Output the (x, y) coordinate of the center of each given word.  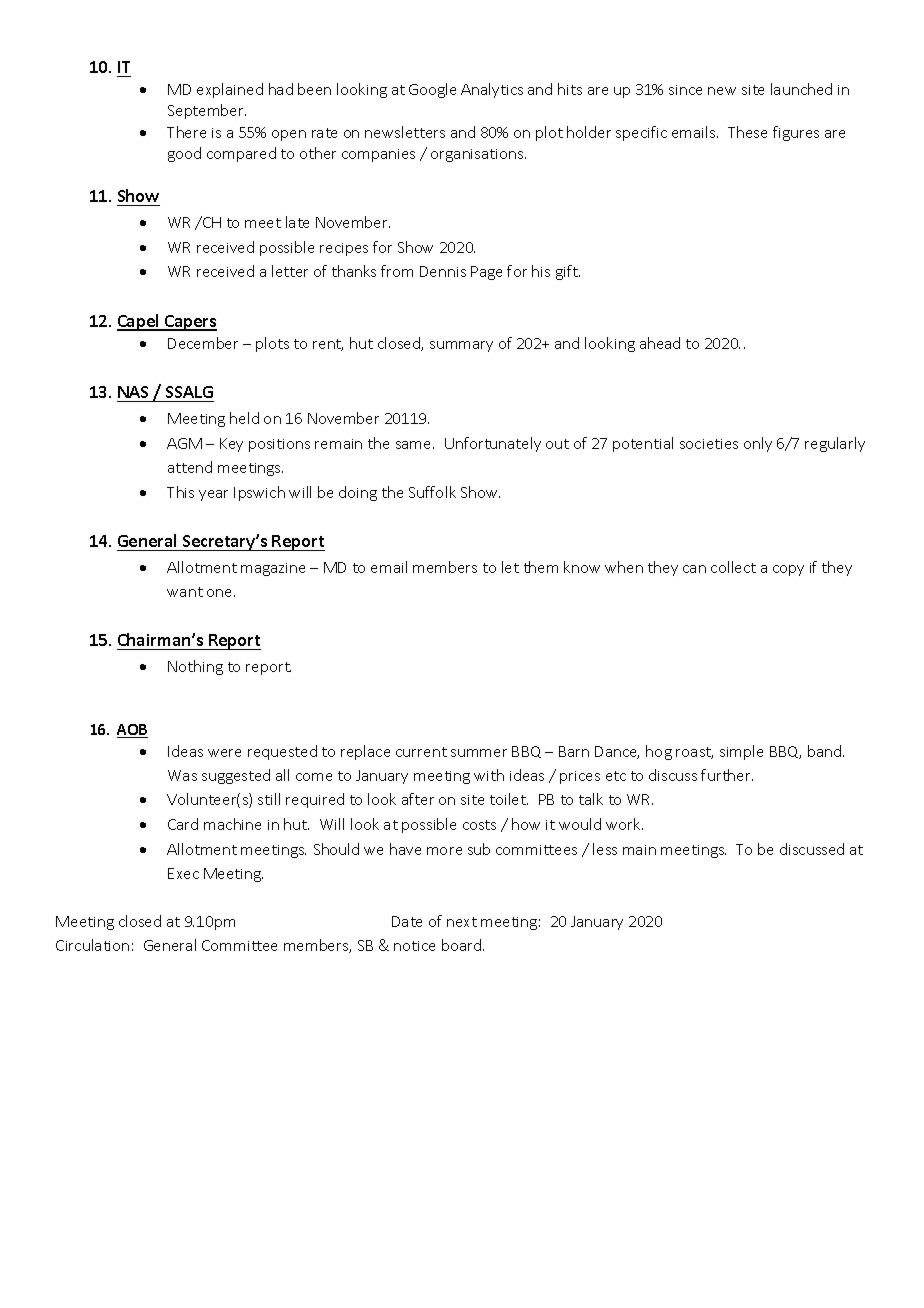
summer (479, 753)
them (541, 567)
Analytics (492, 90)
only (758, 444)
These (747, 132)
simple (741, 752)
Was (182, 775)
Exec (183, 873)
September (207, 111)
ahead (660, 343)
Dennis (443, 271)
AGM (184, 443)
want (185, 592)
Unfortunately (493, 444)
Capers (190, 323)
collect (733, 567)
